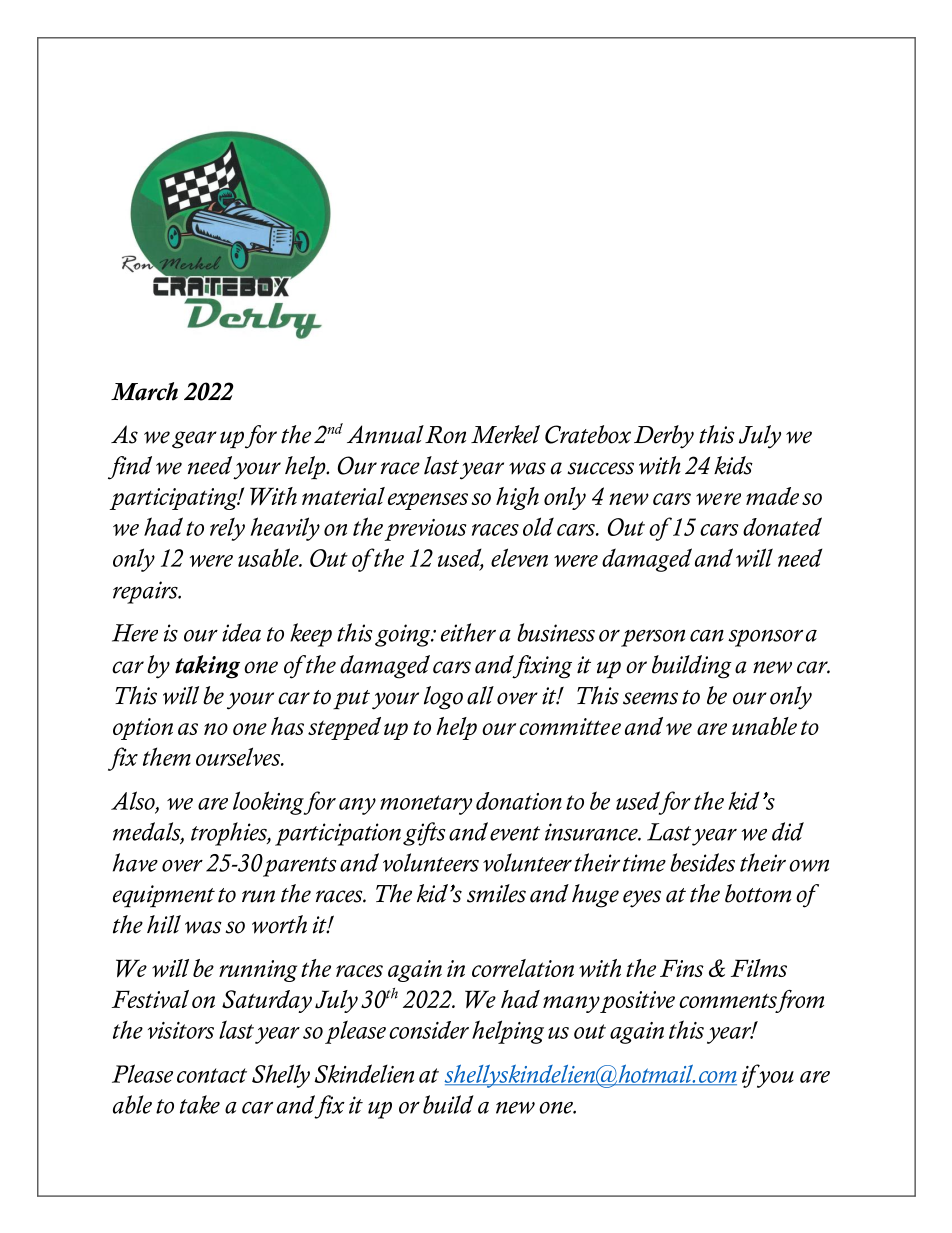 This screenshot has height=1233, width=952. I want to click on looking, so click(269, 803).
